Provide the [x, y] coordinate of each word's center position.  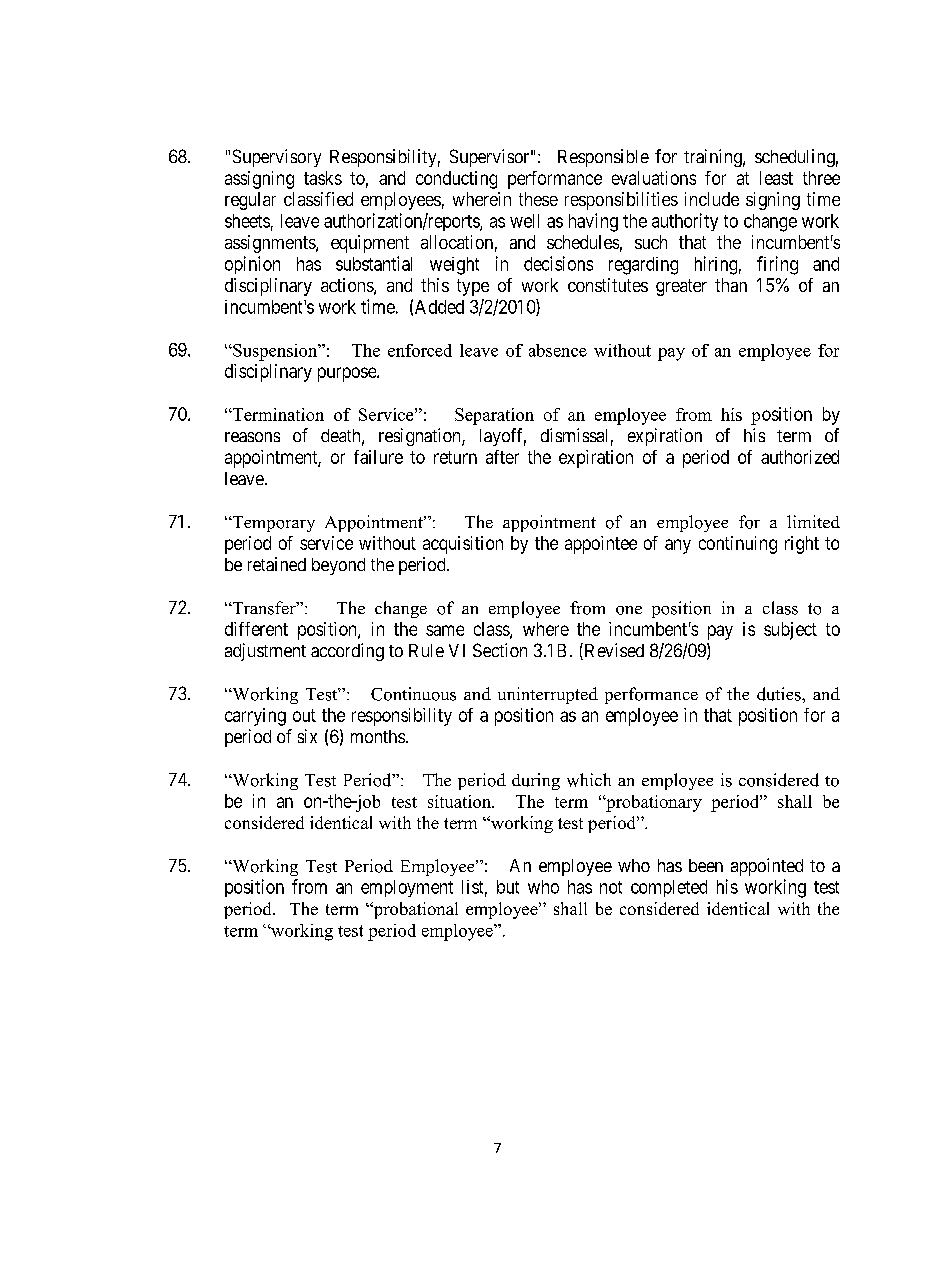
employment [407, 888]
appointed [767, 867]
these [538, 199]
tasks [323, 178]
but [508, 887]
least [776, 178]
